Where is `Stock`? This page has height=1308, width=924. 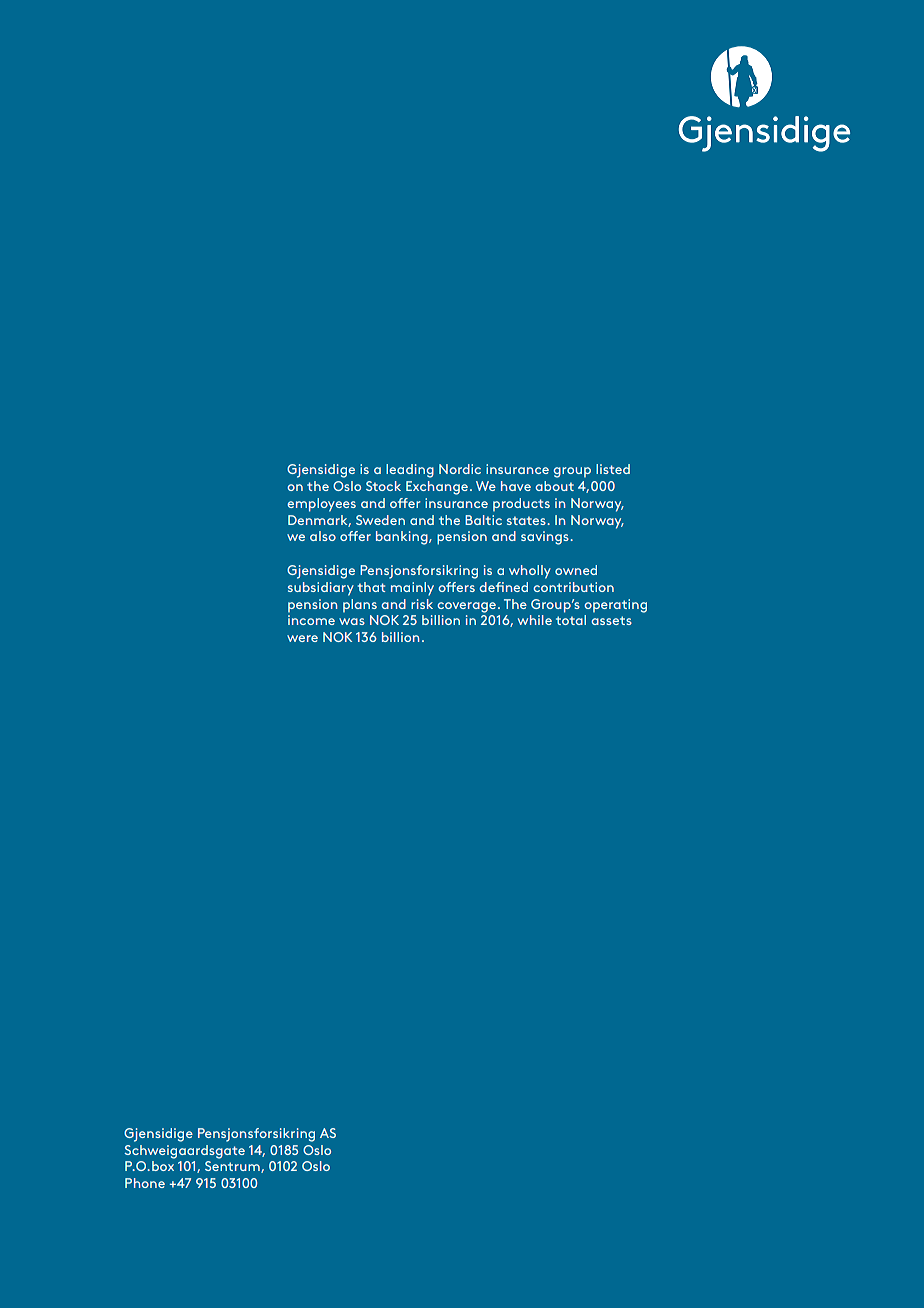 Stock is located at coordinates (383, 486).
